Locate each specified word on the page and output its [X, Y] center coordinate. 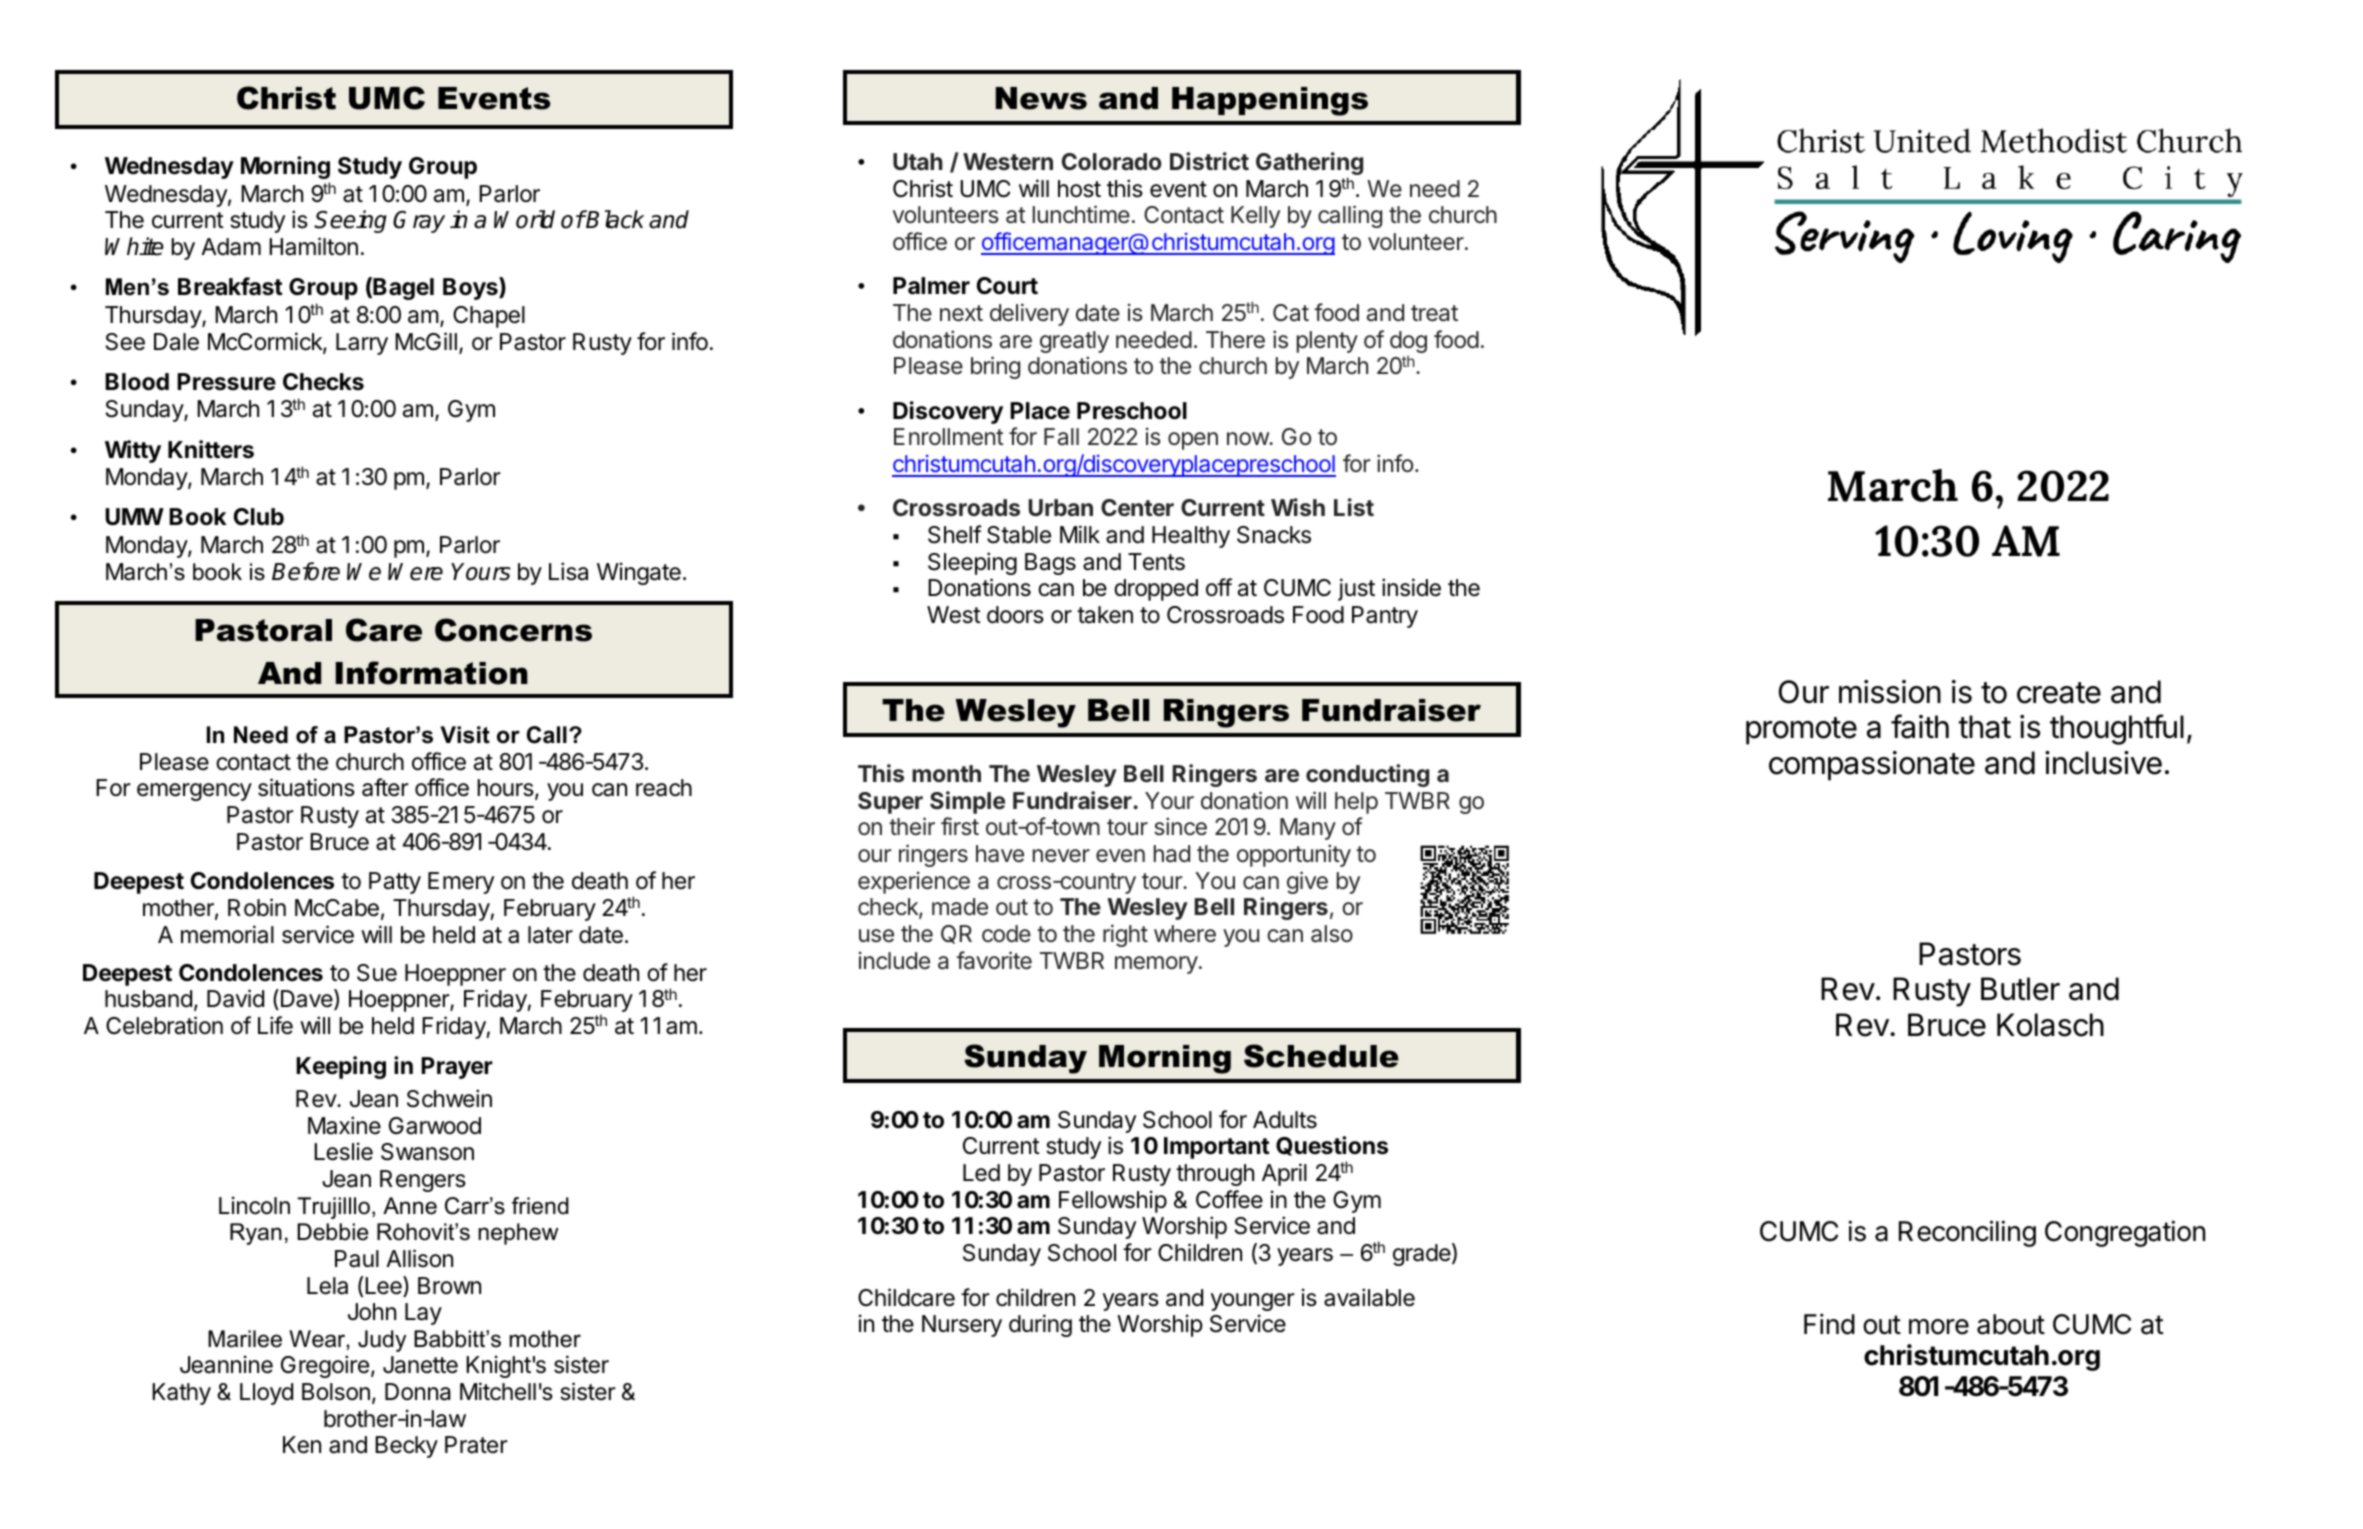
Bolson [336, 1392]
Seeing [350, 221]
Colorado [1112, 161]
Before [306, 571]
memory [1156, 965]
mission [1890, 692]
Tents [1156, 562]
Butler [2020, 989]
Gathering [1309, 165]
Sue [377, 973]
